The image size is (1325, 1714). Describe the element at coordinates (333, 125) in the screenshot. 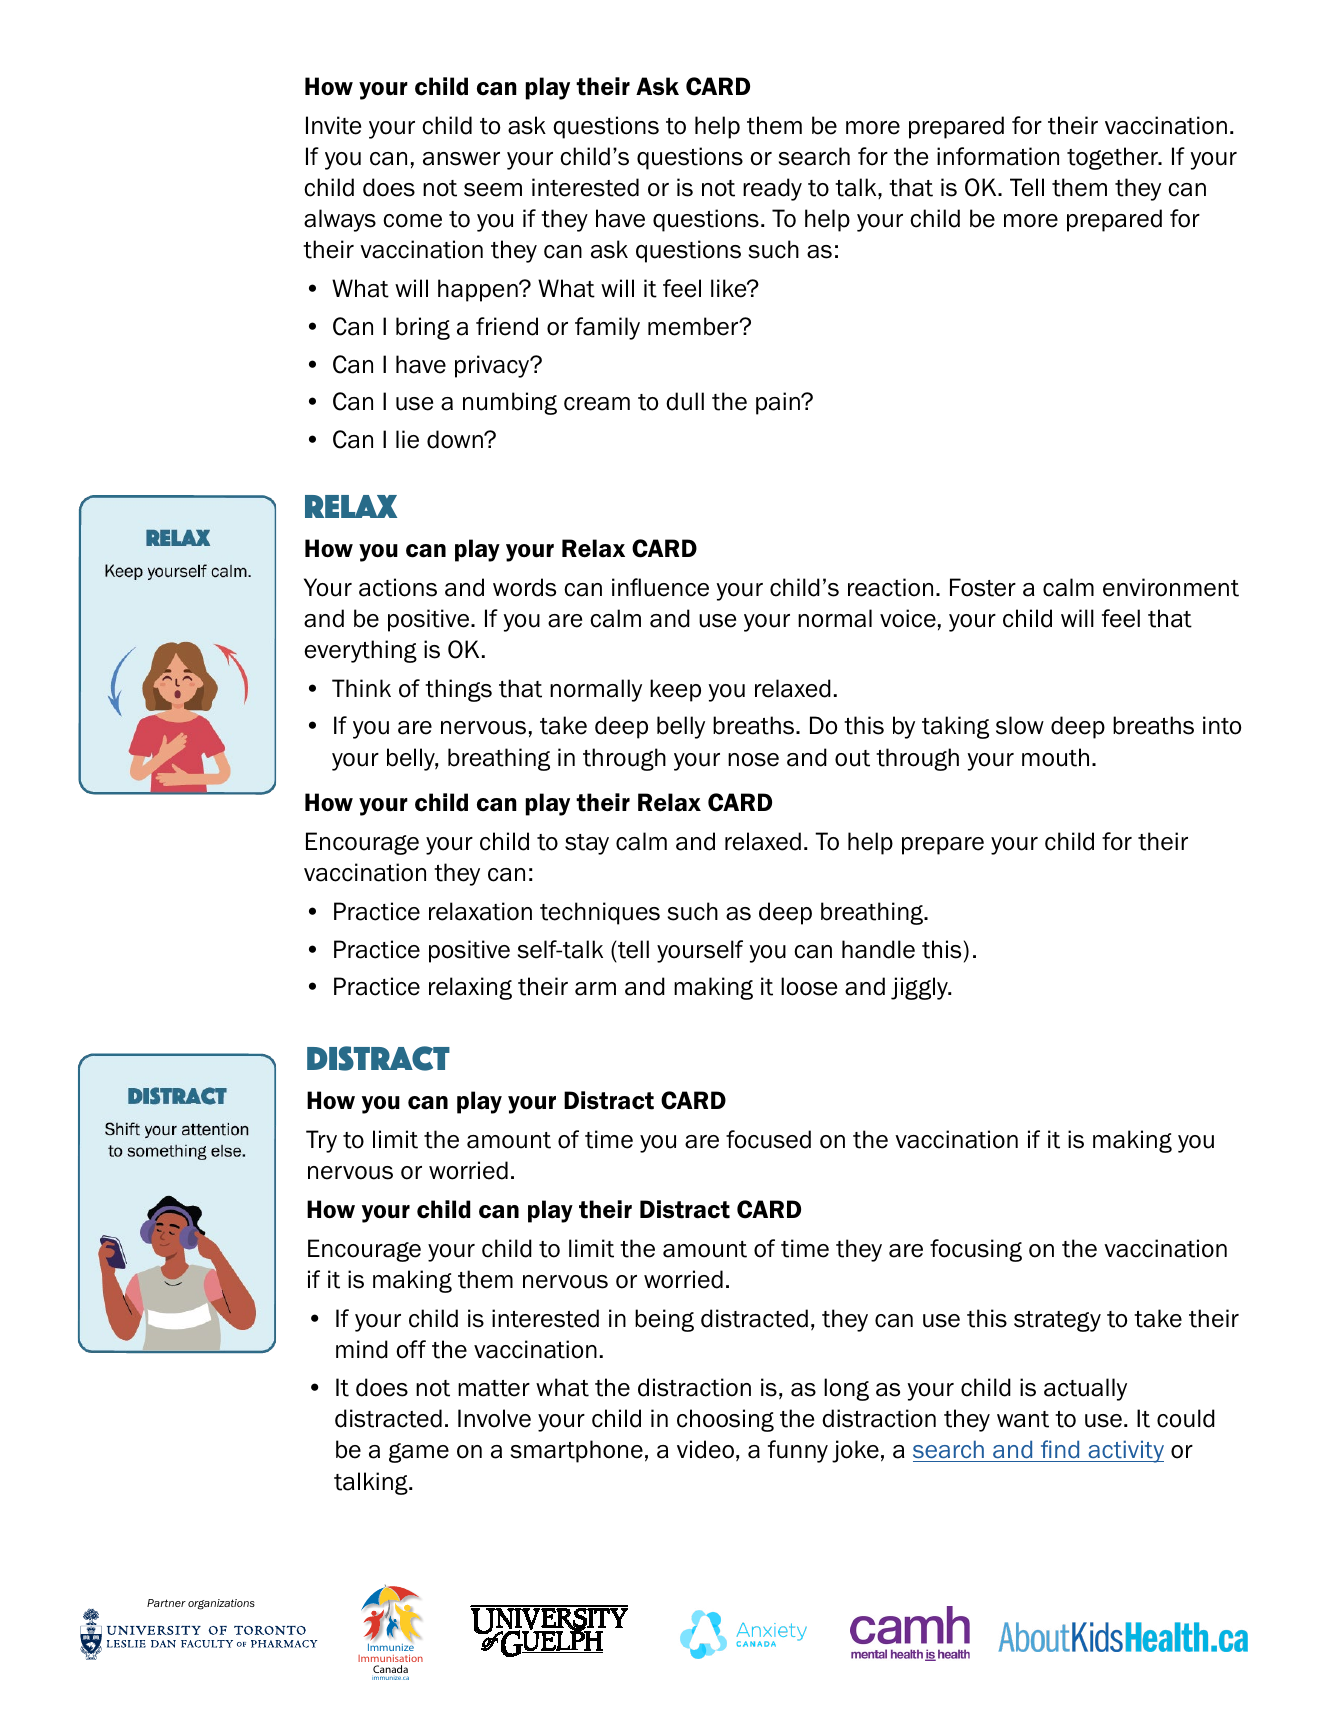

I see `Invite` at that location.
